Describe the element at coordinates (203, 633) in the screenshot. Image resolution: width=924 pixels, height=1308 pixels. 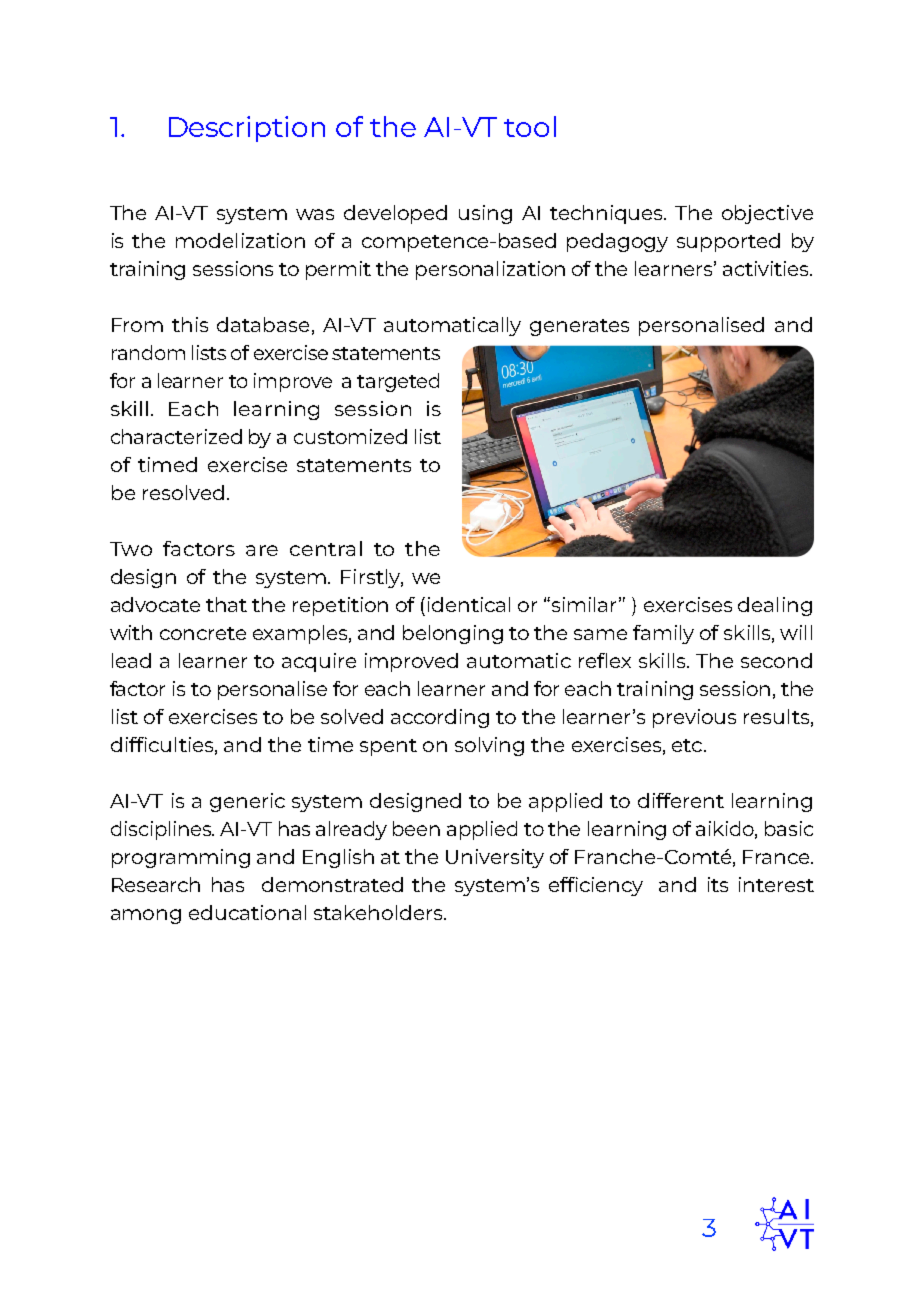
I see `concrete` at that location.
